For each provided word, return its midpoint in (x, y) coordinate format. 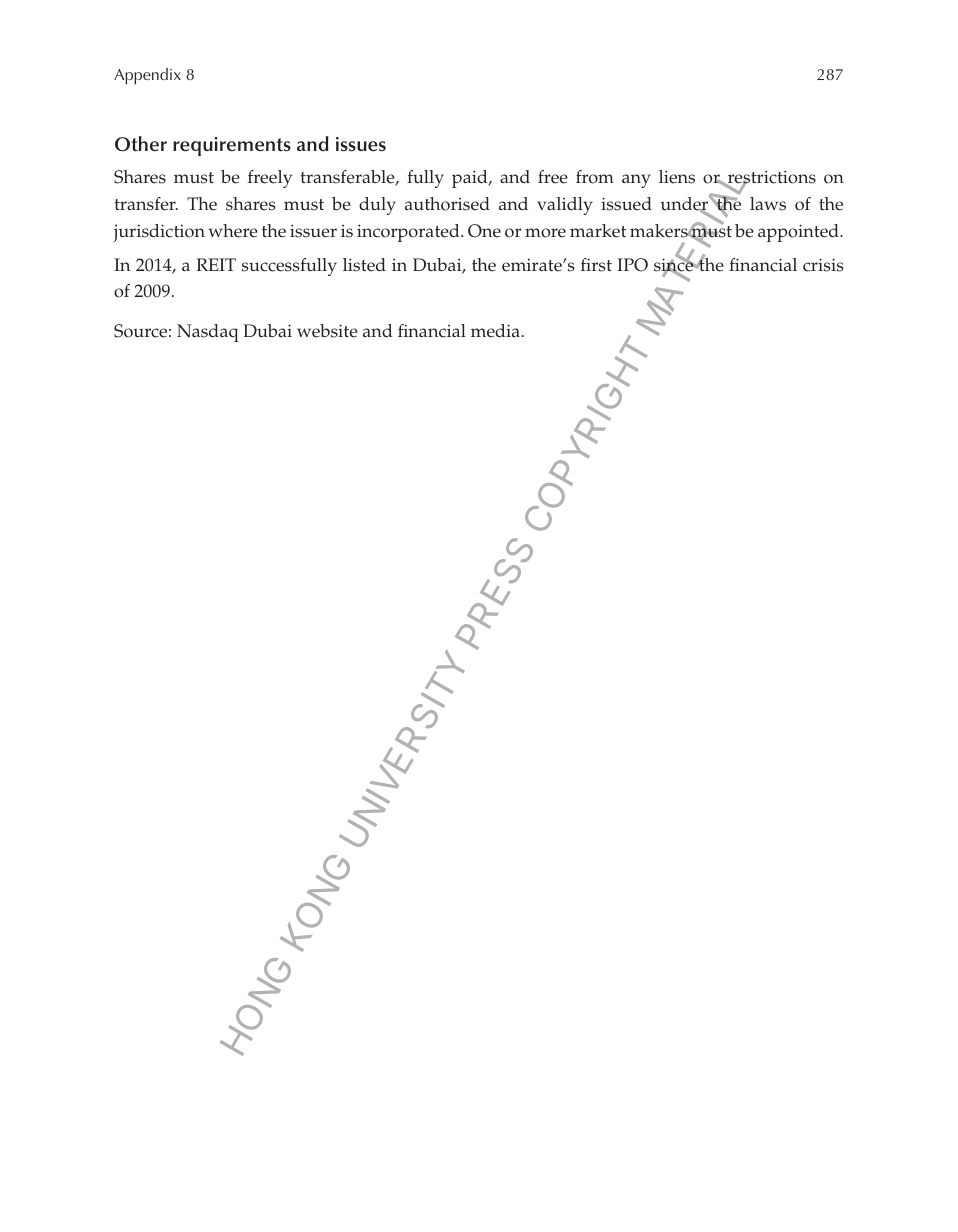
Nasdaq (208, 333)
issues (361, 144)
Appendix (147, 76)
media (495, 331)
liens (677, 177)
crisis (823, 265)
